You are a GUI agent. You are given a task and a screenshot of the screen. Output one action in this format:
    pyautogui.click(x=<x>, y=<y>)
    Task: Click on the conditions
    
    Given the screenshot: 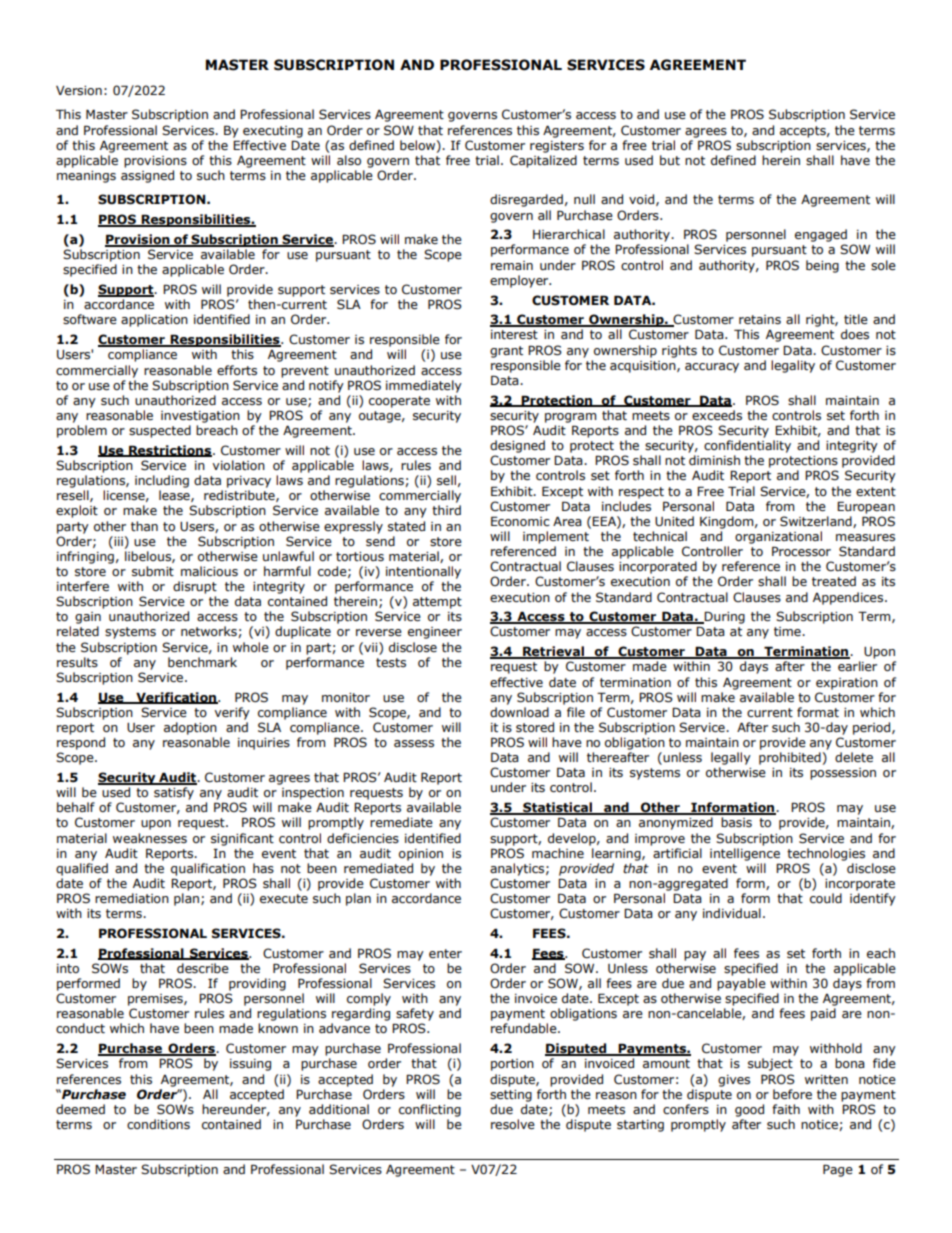 What is the action you would take?
    pyautogui.click(x=158, y=1124)
